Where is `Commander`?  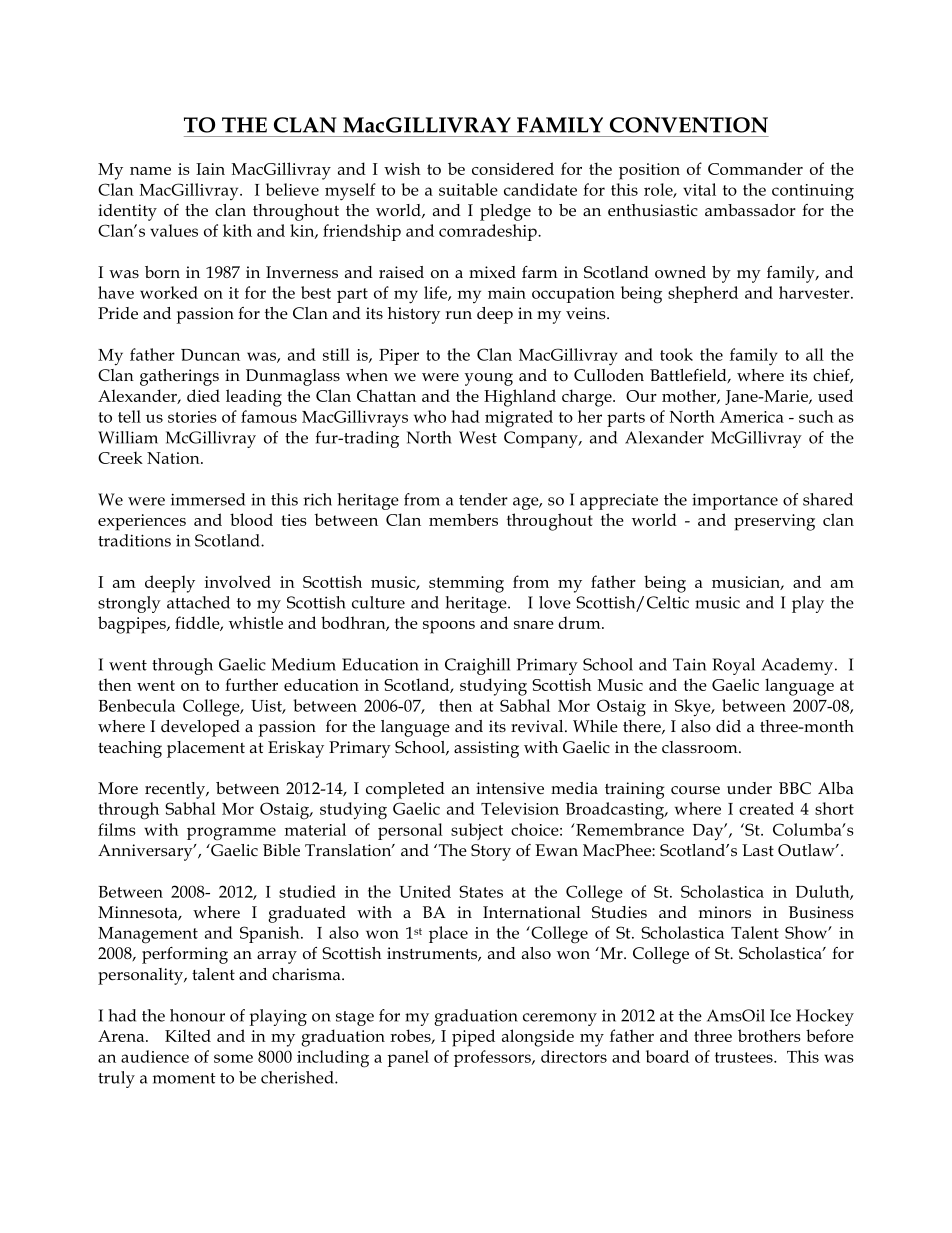 Commander is located at coordinates (755, 168).
